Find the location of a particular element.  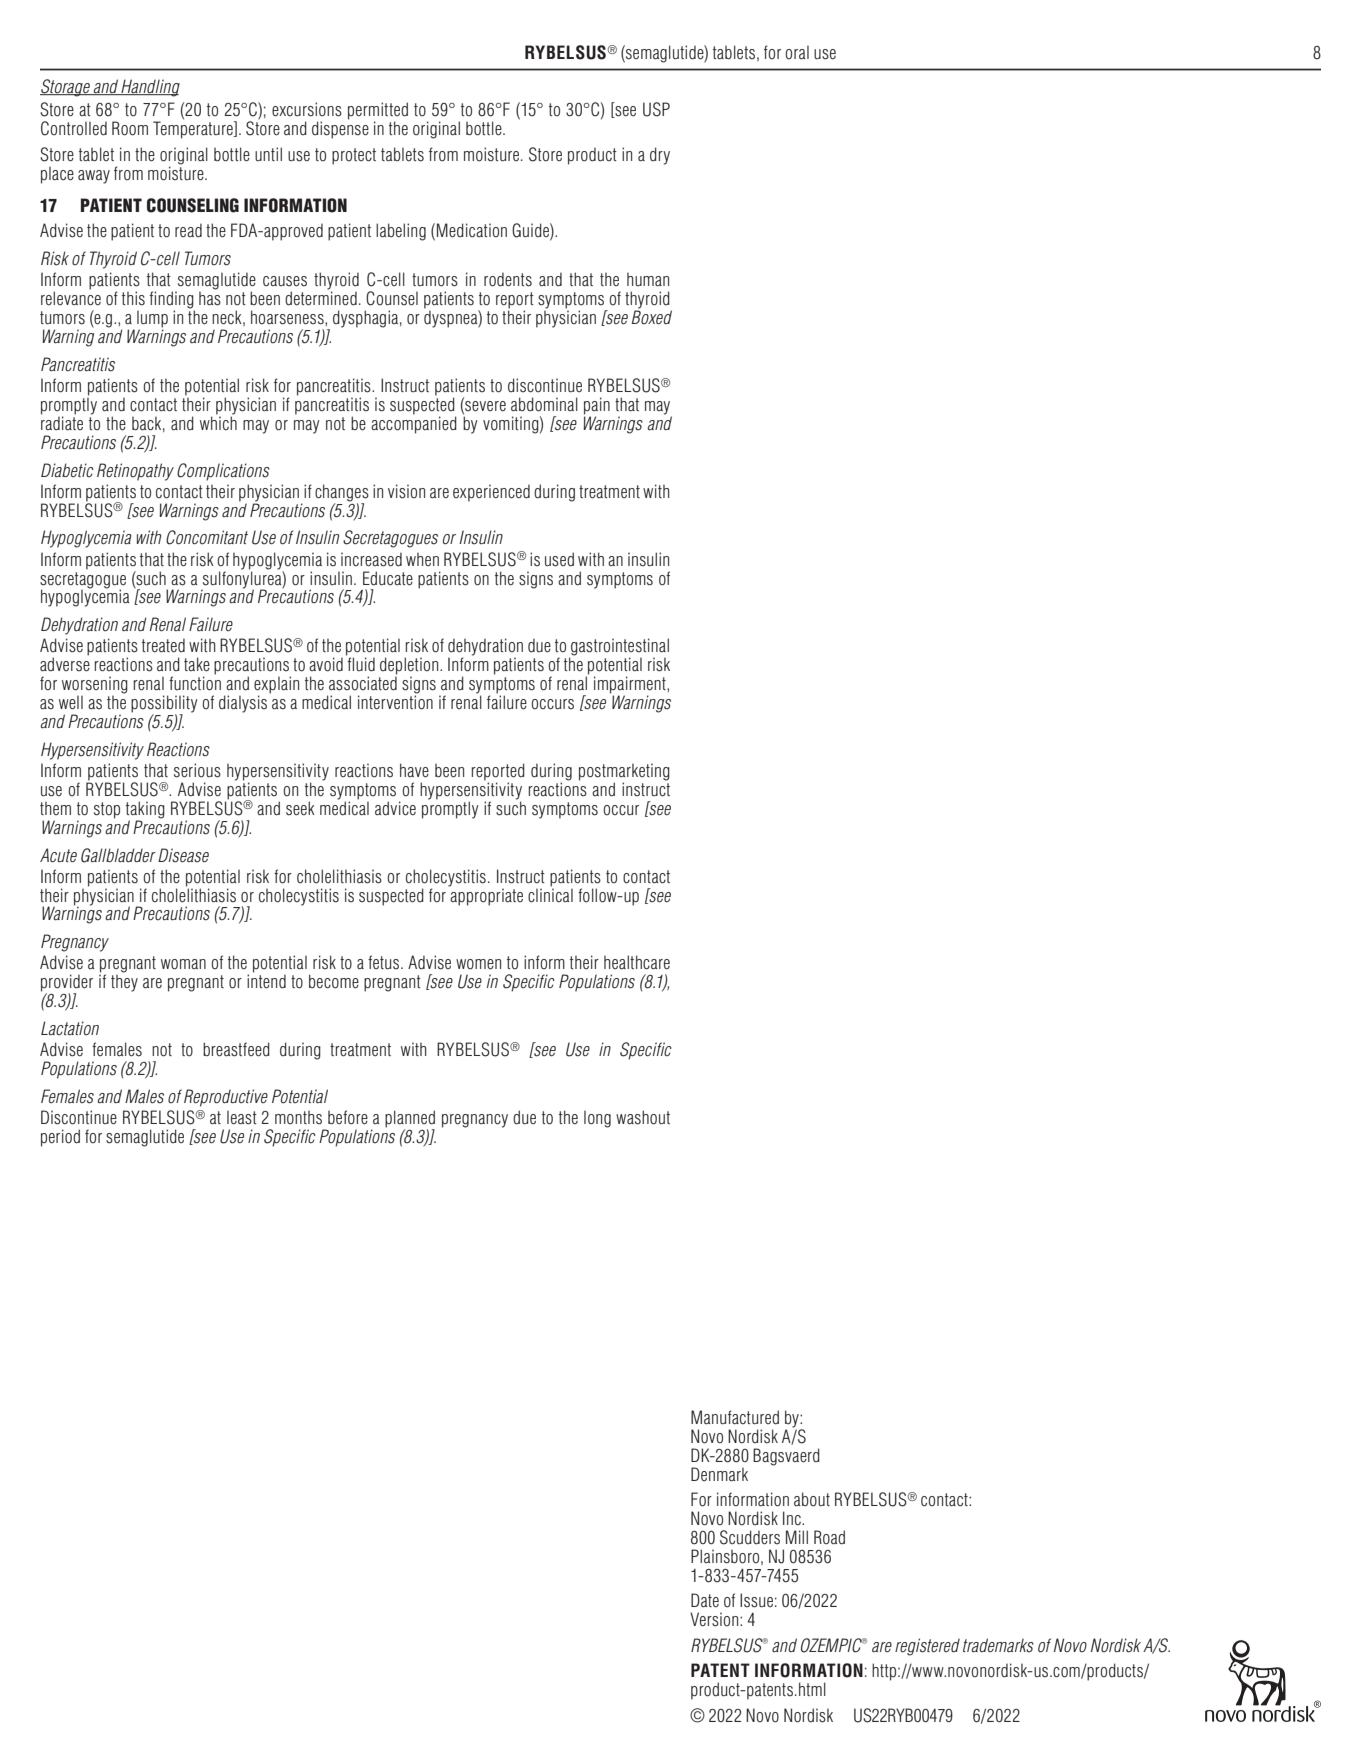

registered is located at coordinates (927, 1647).
